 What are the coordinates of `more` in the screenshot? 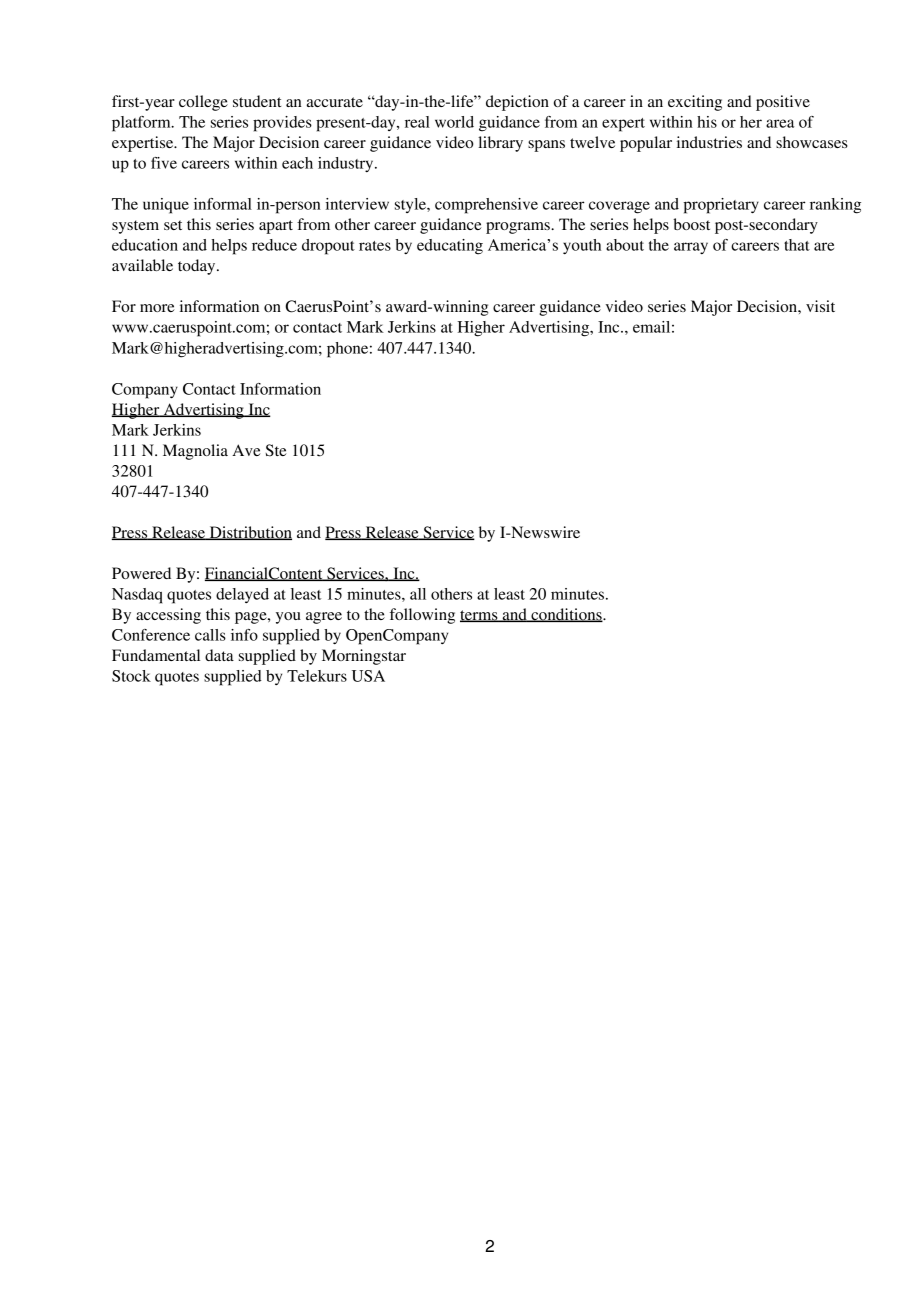 It's located at (157, 308).
